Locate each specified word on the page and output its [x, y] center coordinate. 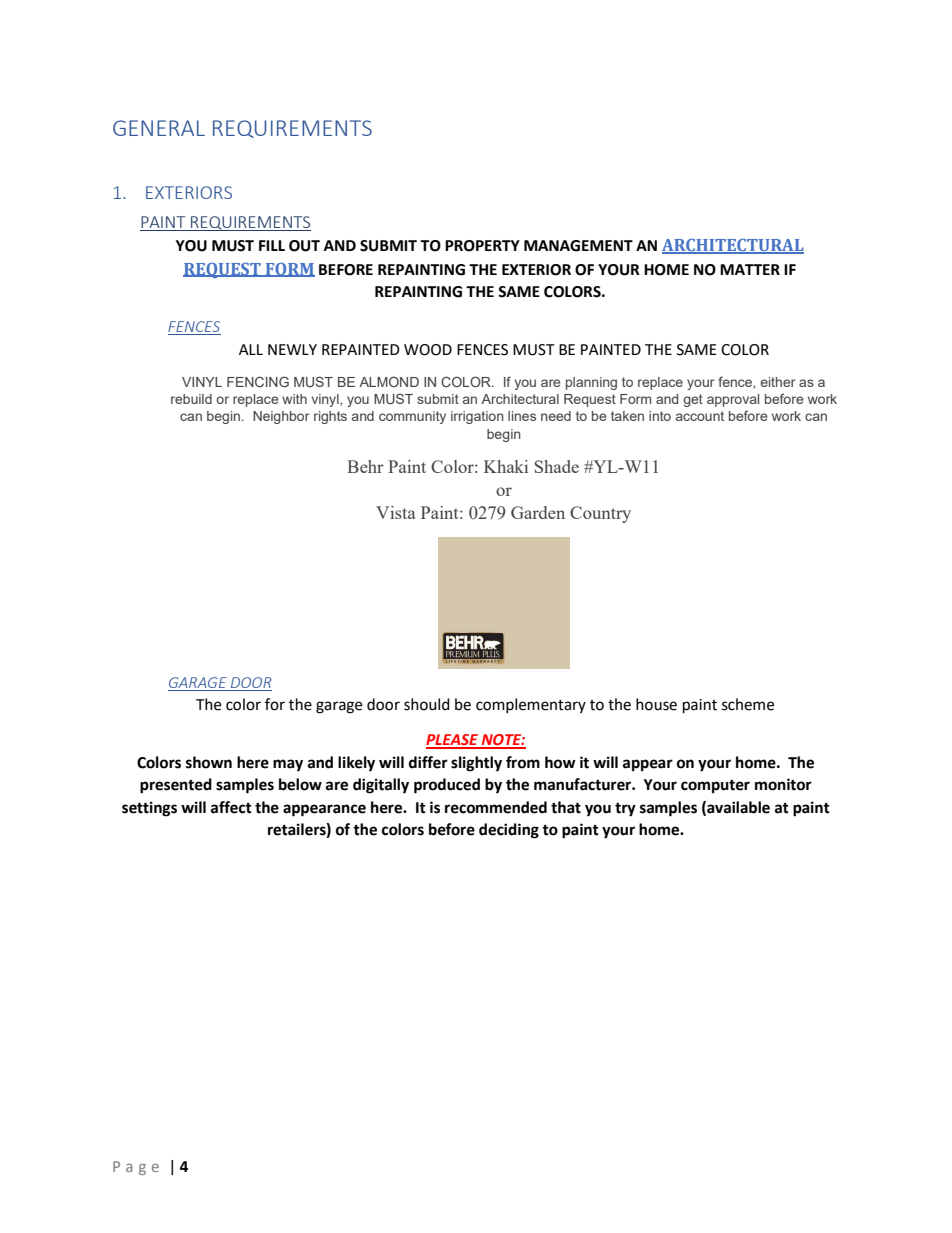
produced [447, 786]
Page [136, 1168]
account [700, 416]
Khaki [506, 466]
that [566, 807]
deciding [509, 831]
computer [715, 787]
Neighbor [281, 417]
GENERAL [159, 128]
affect [231, 807]
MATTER [750, 269]
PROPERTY [482, 246]
